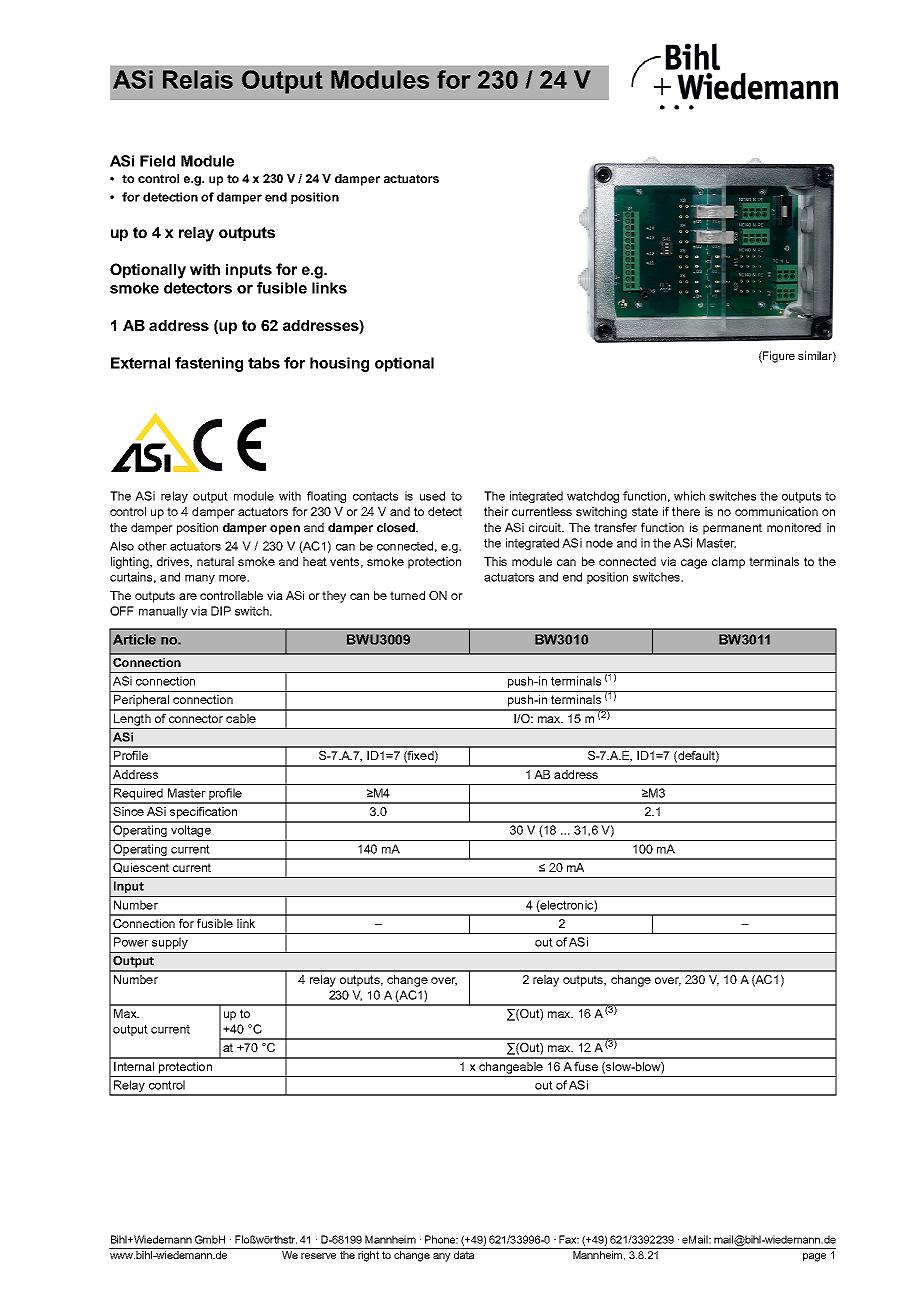  Describe the element at coordinates (196, 718) in the page. I see `connector` at that location.
